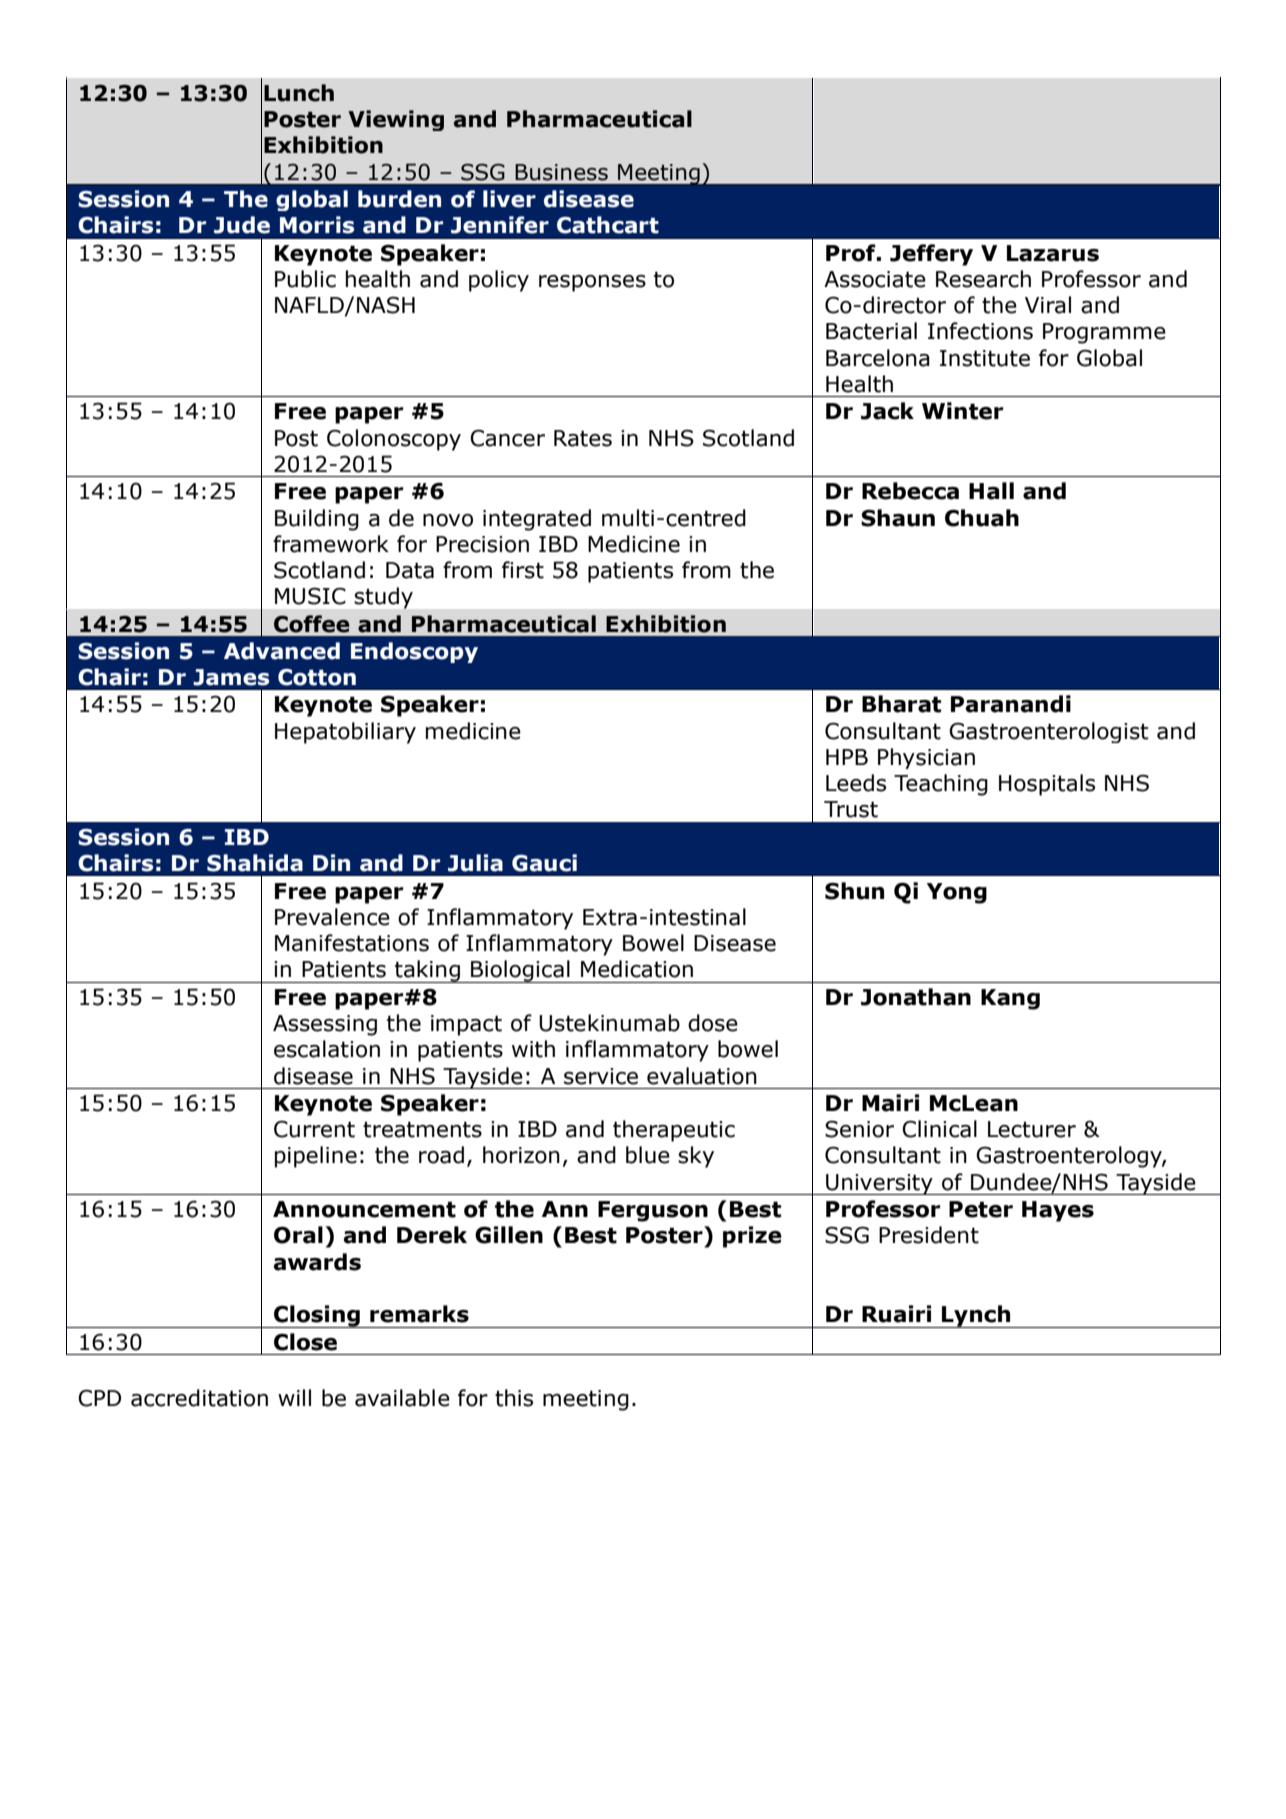 This screenshot has width=1286, height=1819. What do you see at coordinates (199, 1398) in the screenshot?
I see `accreditation` at bounding box center [199, 1398].
